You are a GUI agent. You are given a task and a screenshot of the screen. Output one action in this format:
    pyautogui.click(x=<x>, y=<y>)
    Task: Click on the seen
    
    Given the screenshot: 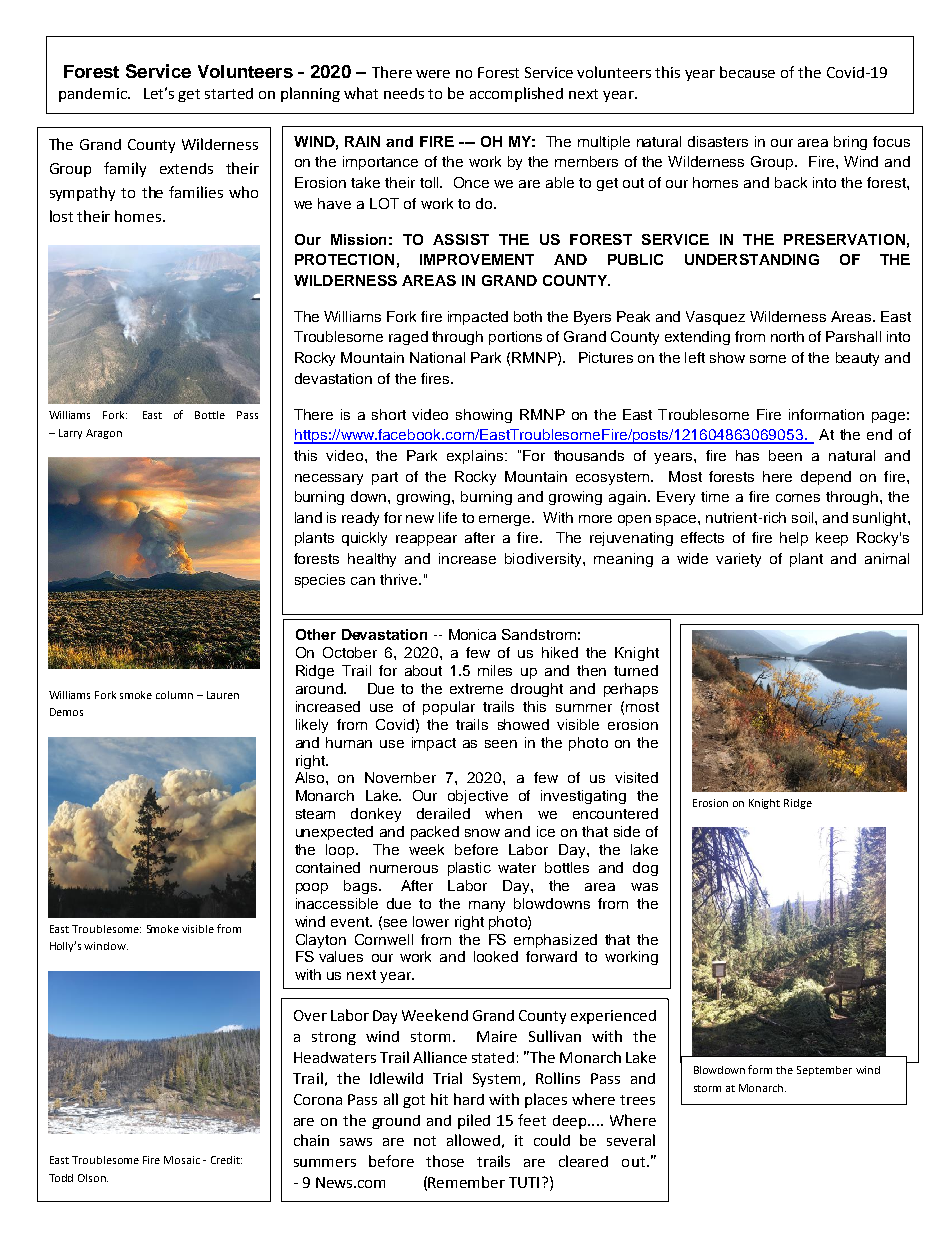 What is the action you would take?
    pyautogui.click(x=501, y=744)
